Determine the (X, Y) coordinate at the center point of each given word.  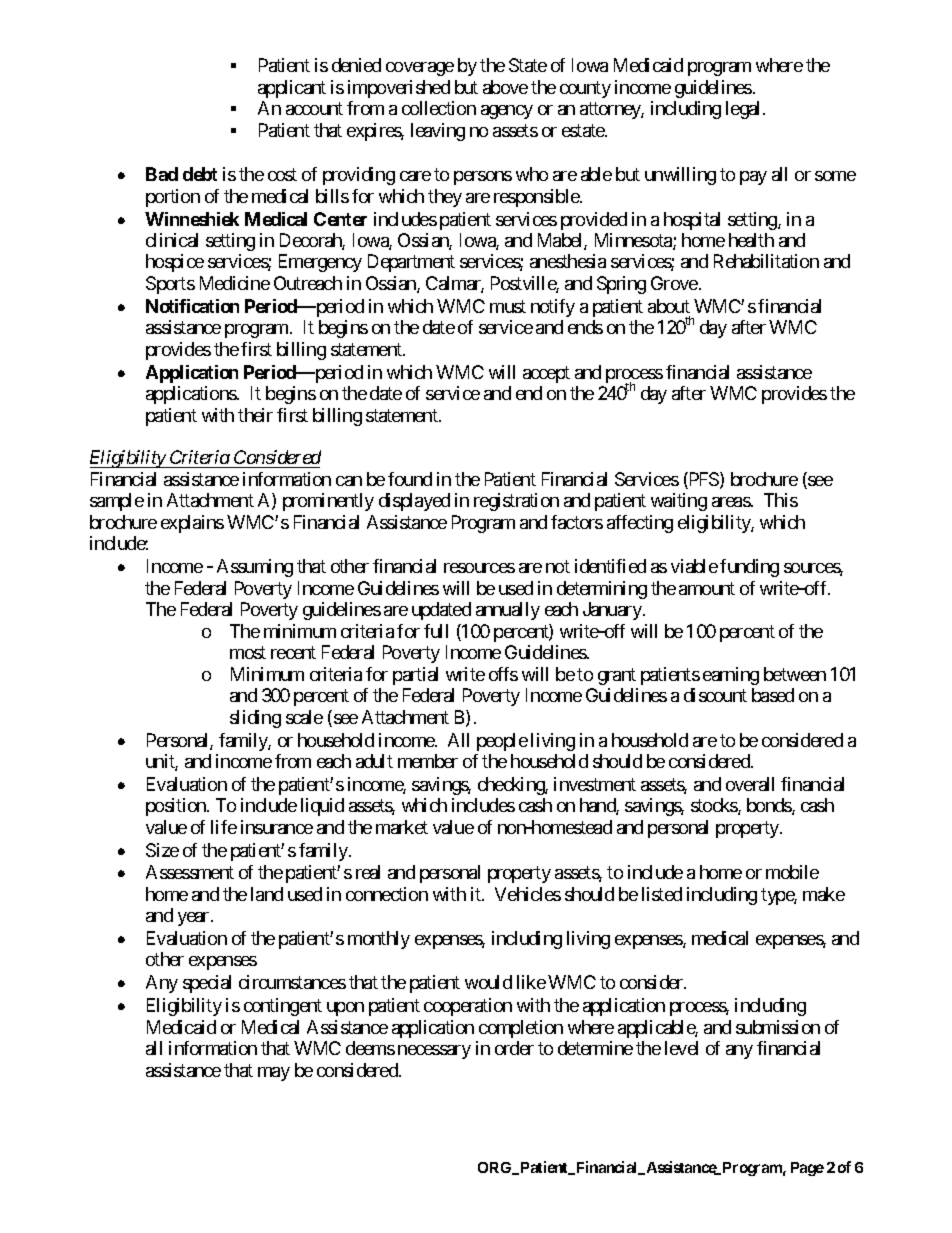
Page (807, 1169)
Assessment (190, 872)
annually (508, 611)
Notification (192, 306)
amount (707, 588)
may (274, 1074)
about (669, 306)
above (505, 87)
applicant (292, 89)
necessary (434, 1052)
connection (387, 894)
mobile (792, 872)
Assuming (255, 568)
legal (745, 110)
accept (546, 374)
